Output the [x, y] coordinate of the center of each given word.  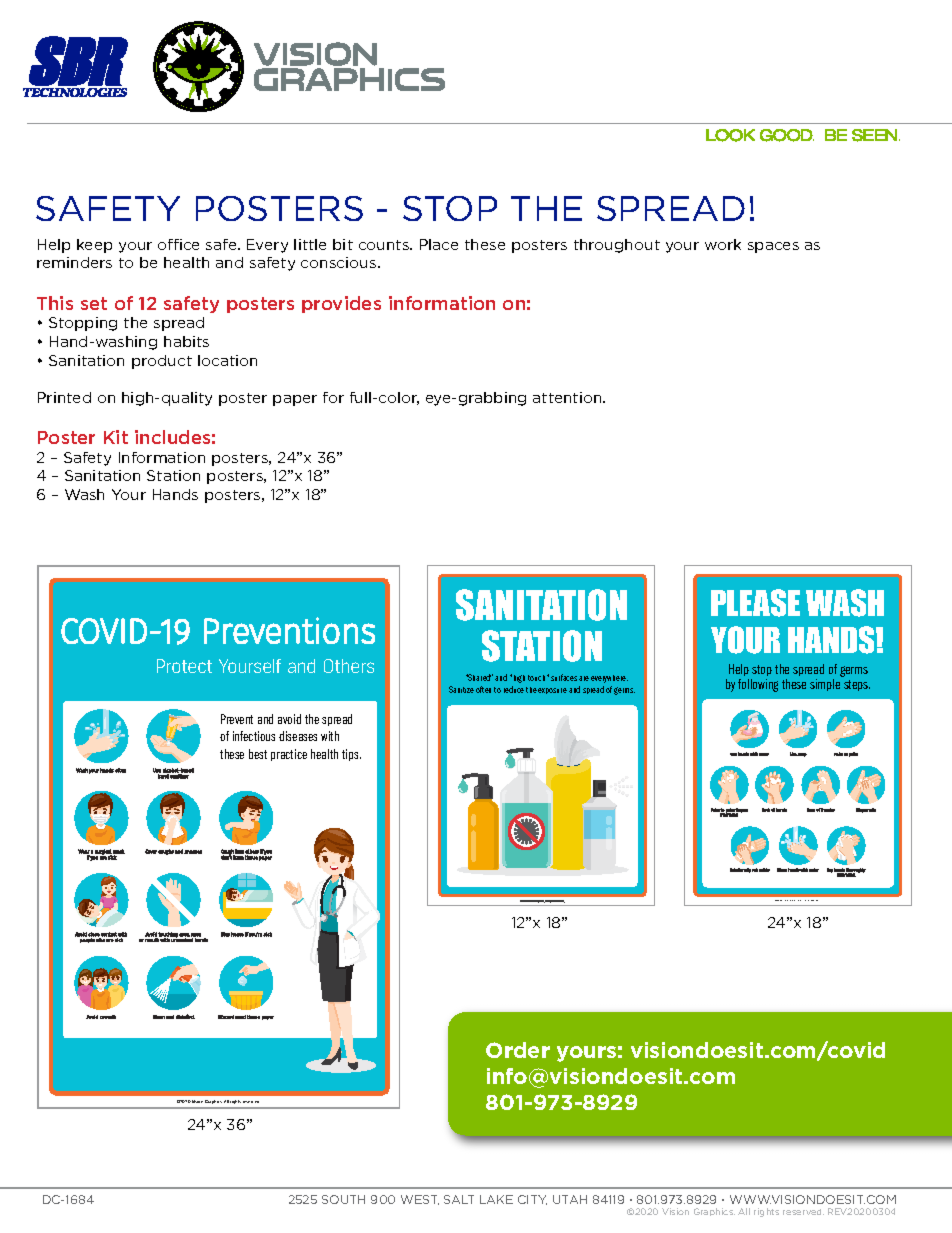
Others [349, 666]
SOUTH [343, 1199]
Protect [184, 666]
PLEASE [755, 603]
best [258, 754]
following [758, 685]
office [178, 244]
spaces [773, 247]
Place [439, 244]
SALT [459, 1199]
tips [351, 755]
